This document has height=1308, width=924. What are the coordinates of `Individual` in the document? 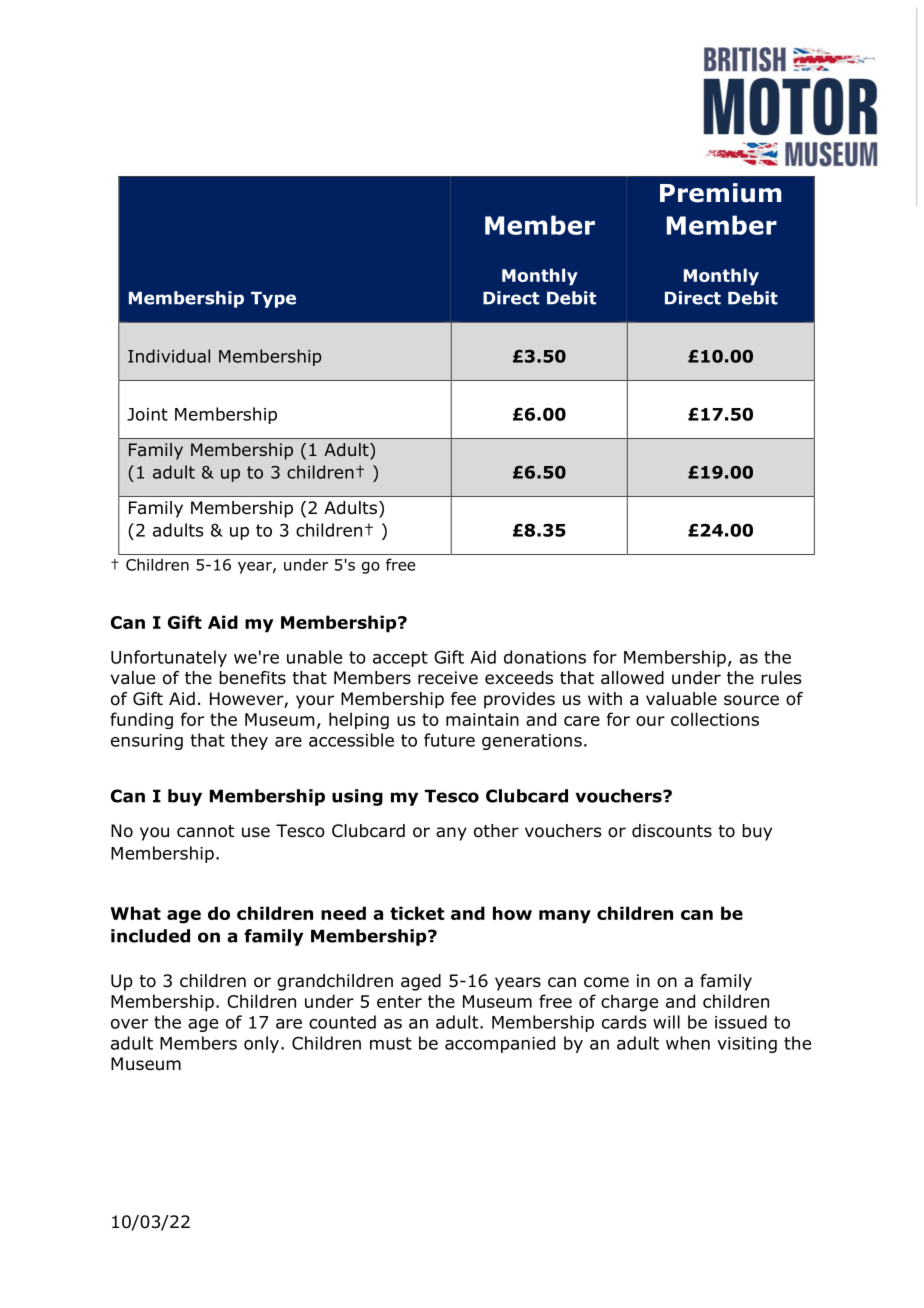 It's located at (169, 356).
